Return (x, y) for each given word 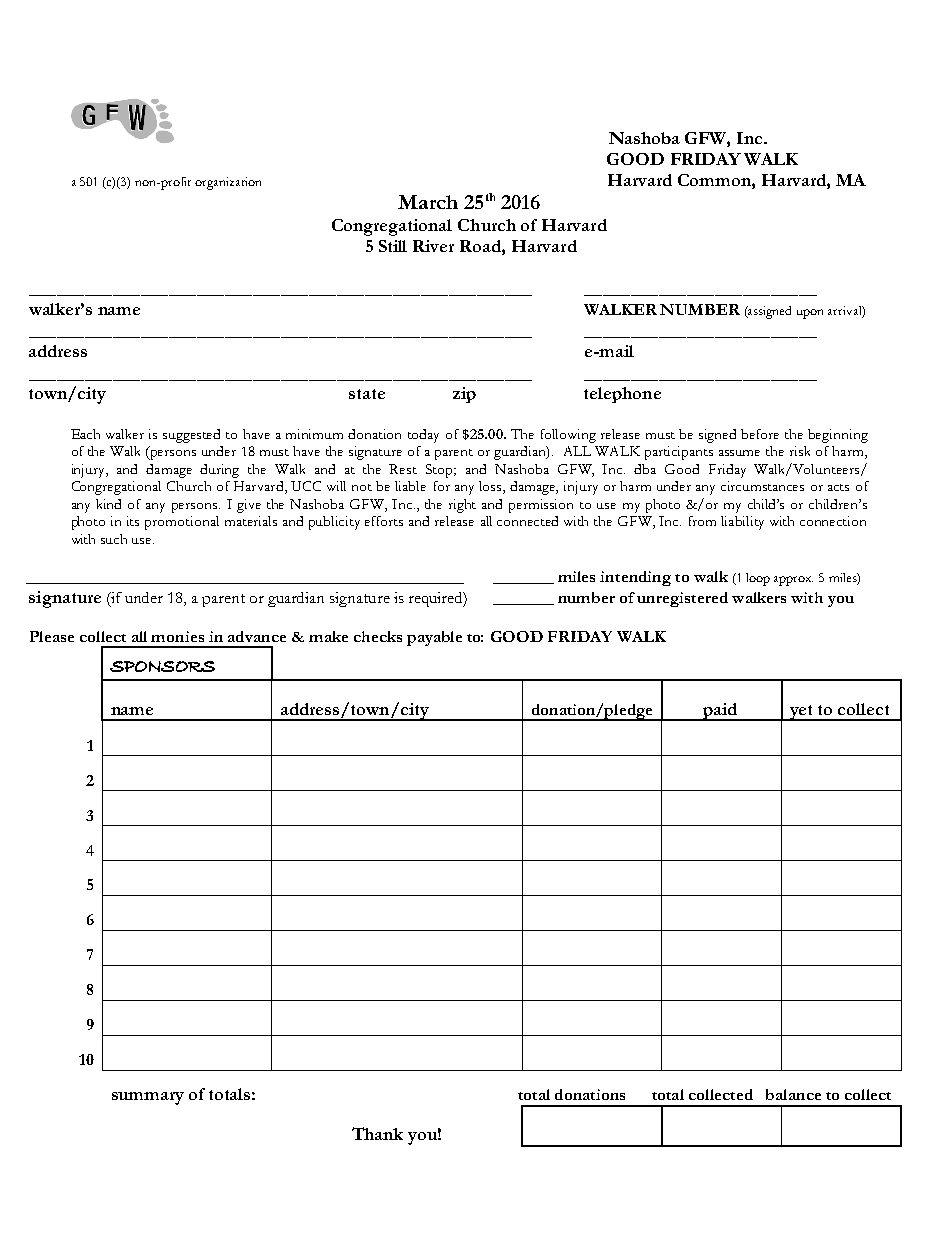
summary (148, 1098)
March (428, 202)
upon (810, 314)
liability (742, 523)
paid (720, 712)
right (462, 506)
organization (228, 183)
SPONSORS (162, 666)
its (133, 521)
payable (434, 638)
